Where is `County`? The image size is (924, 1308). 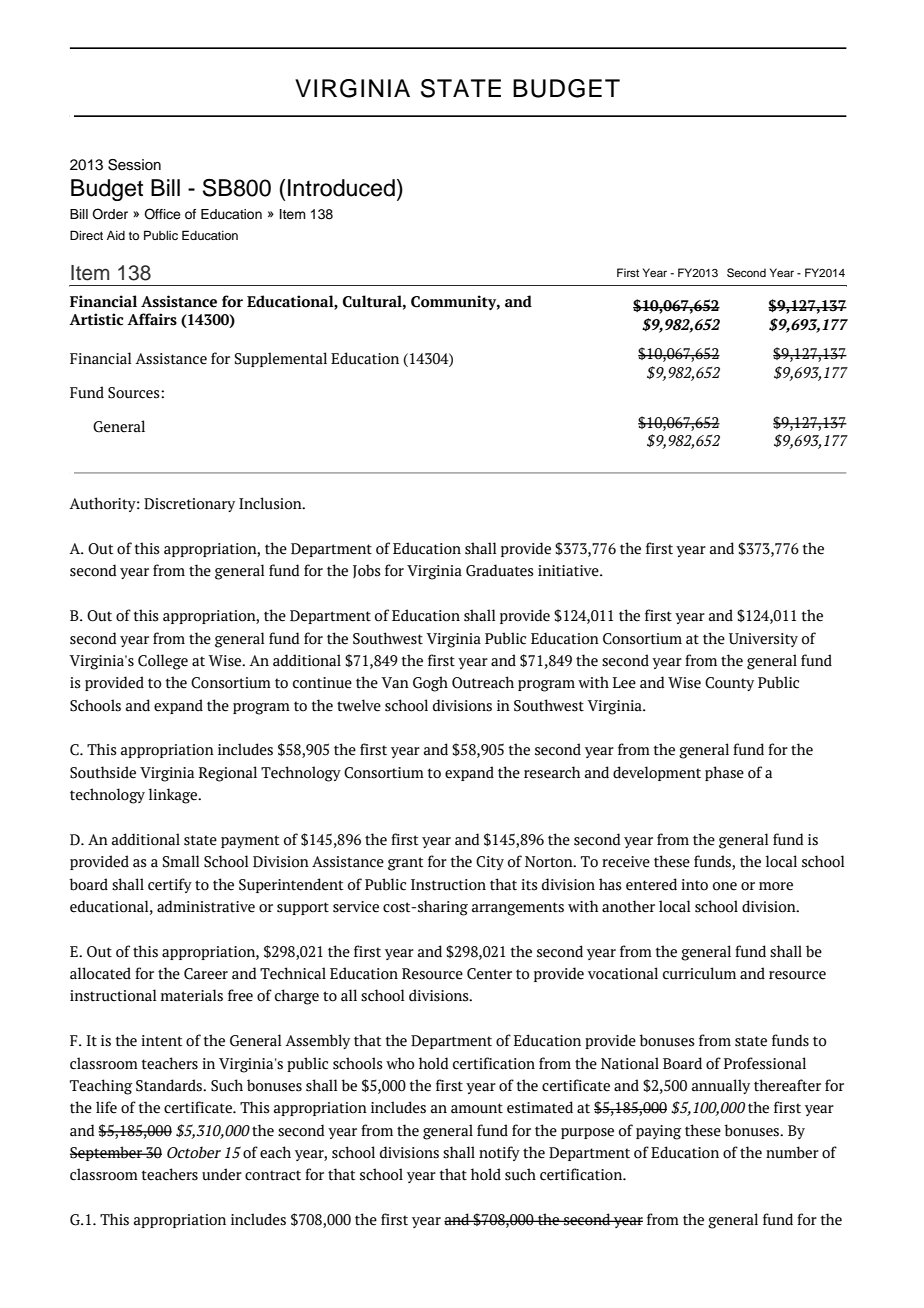 County is located at coordinates (729, 684).
